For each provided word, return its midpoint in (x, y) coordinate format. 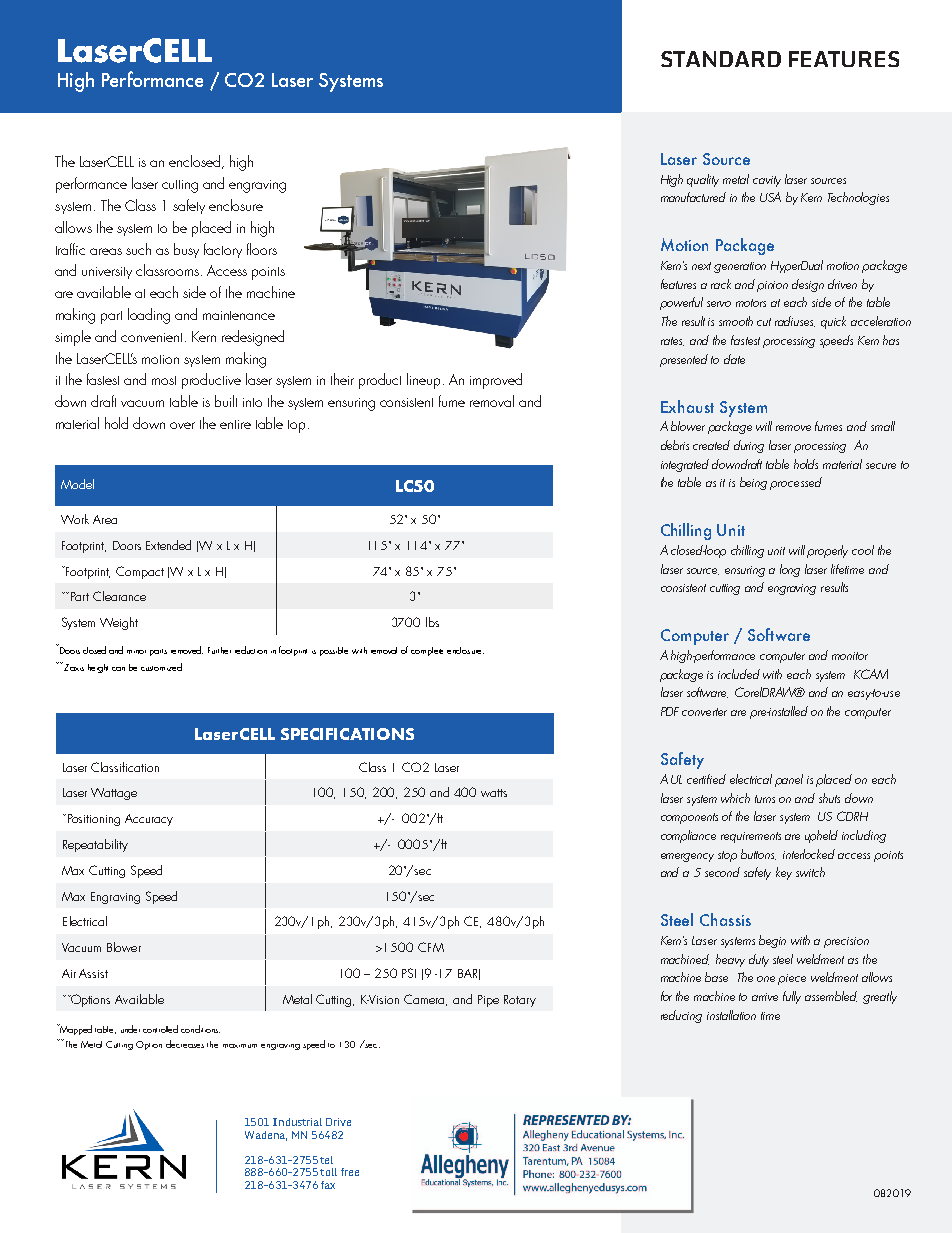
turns (765, 799)
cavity (767, 181)
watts (494, 793)
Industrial (297, 1122)
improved (496, 381)
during (749, 446)
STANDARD (721, 59)
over (182, 425)
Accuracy (149, 820)
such (138, 249)
